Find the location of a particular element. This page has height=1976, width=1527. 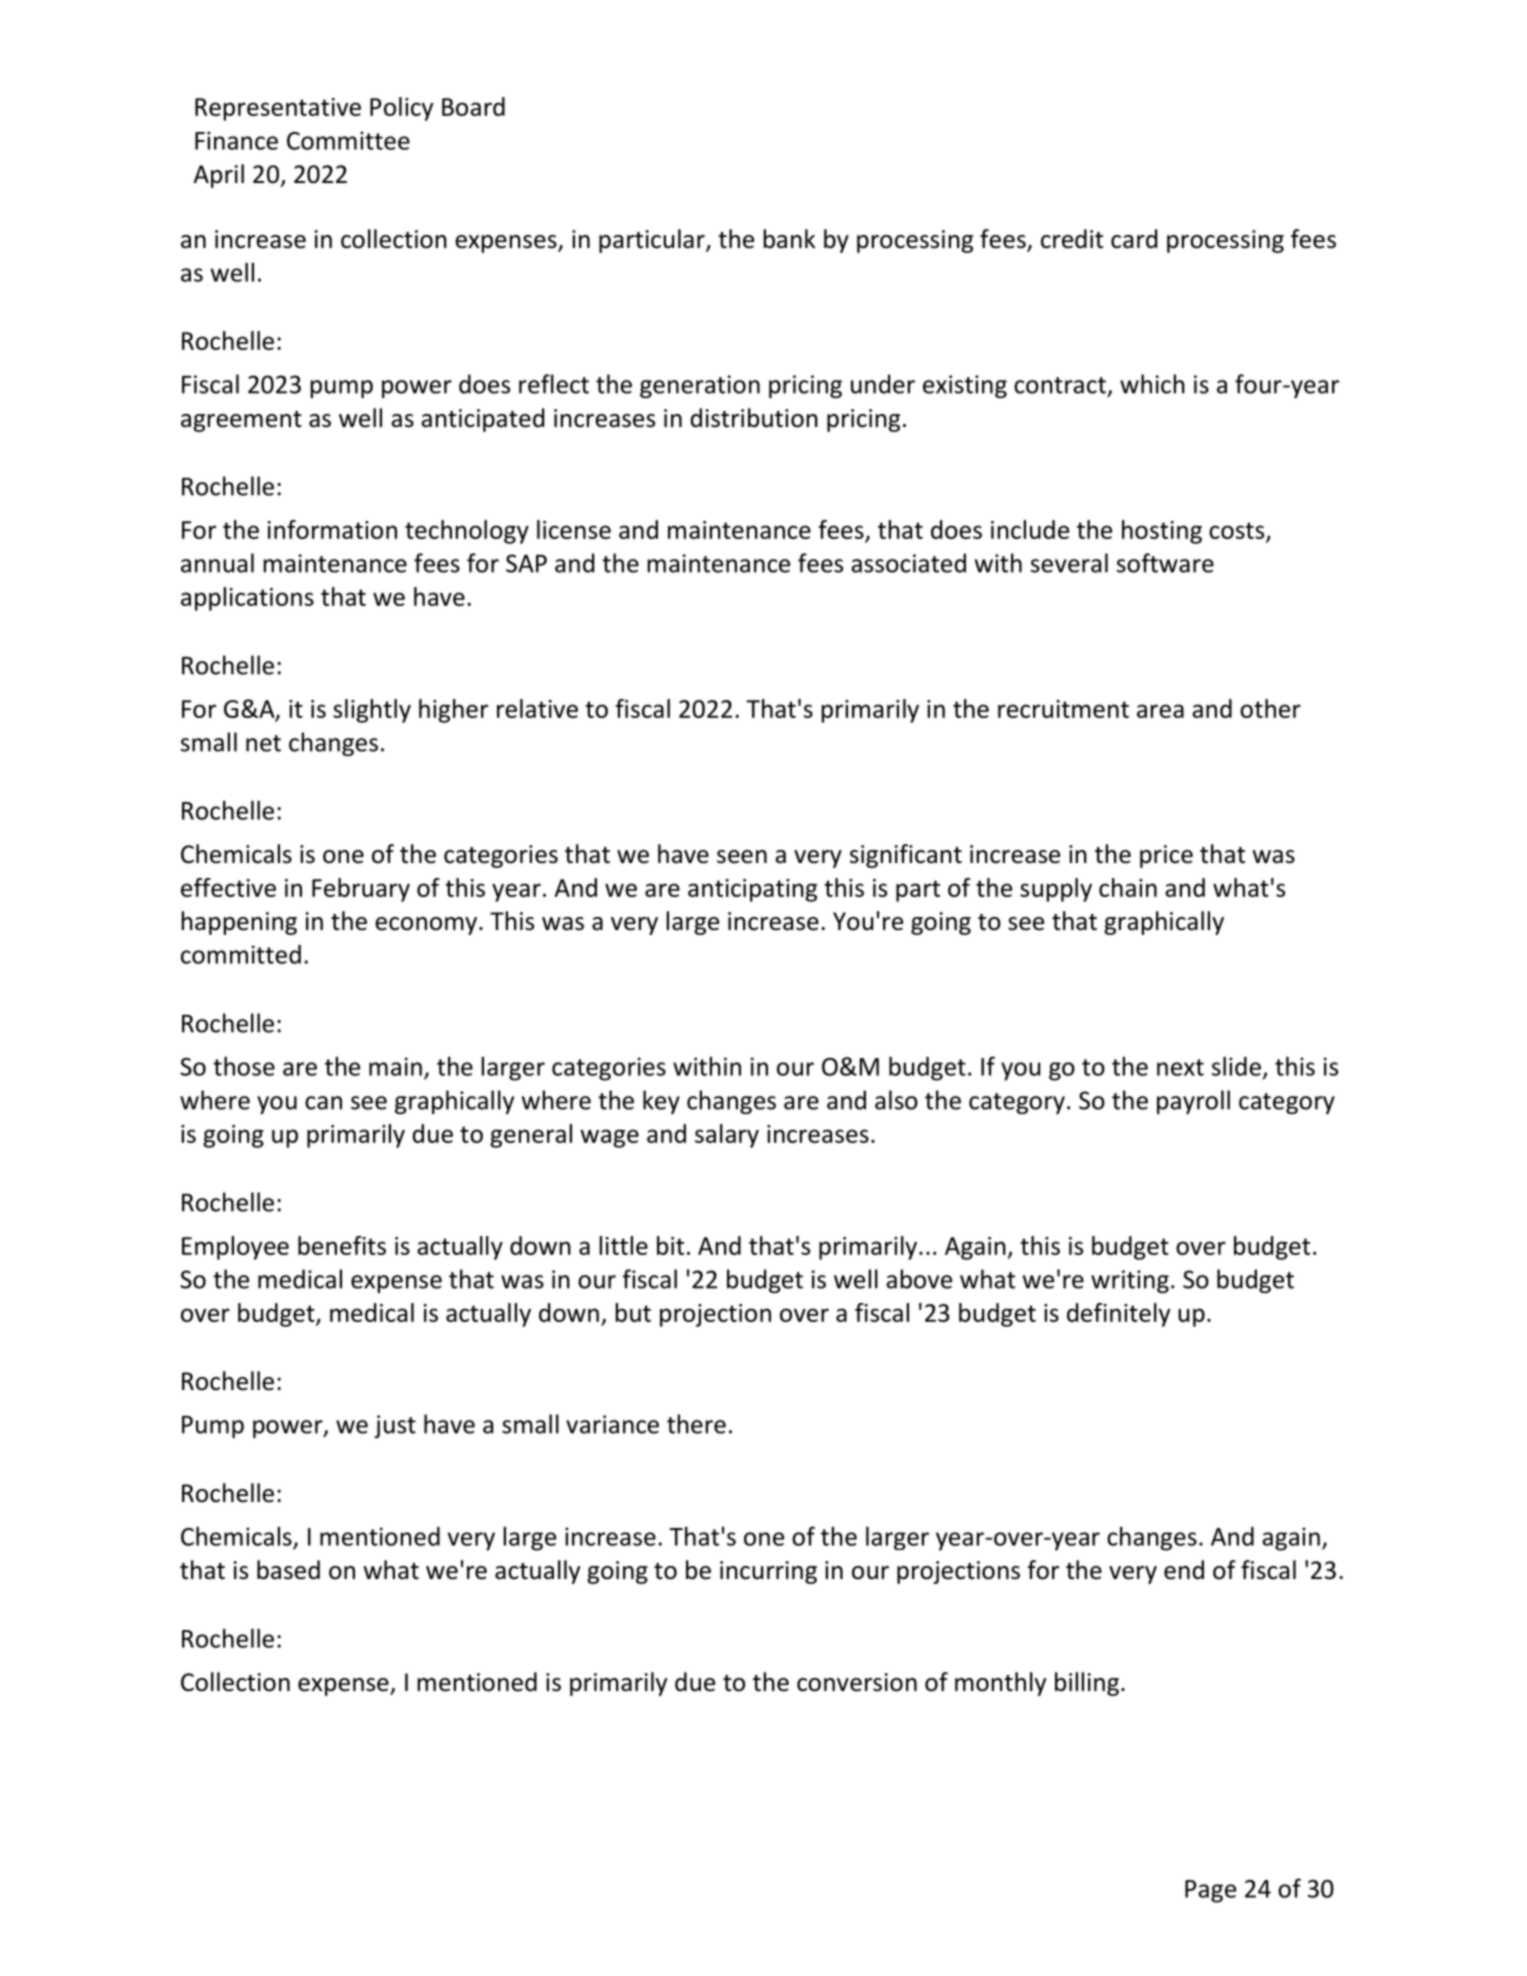

writing is located at coordinates (1130, 1281).
